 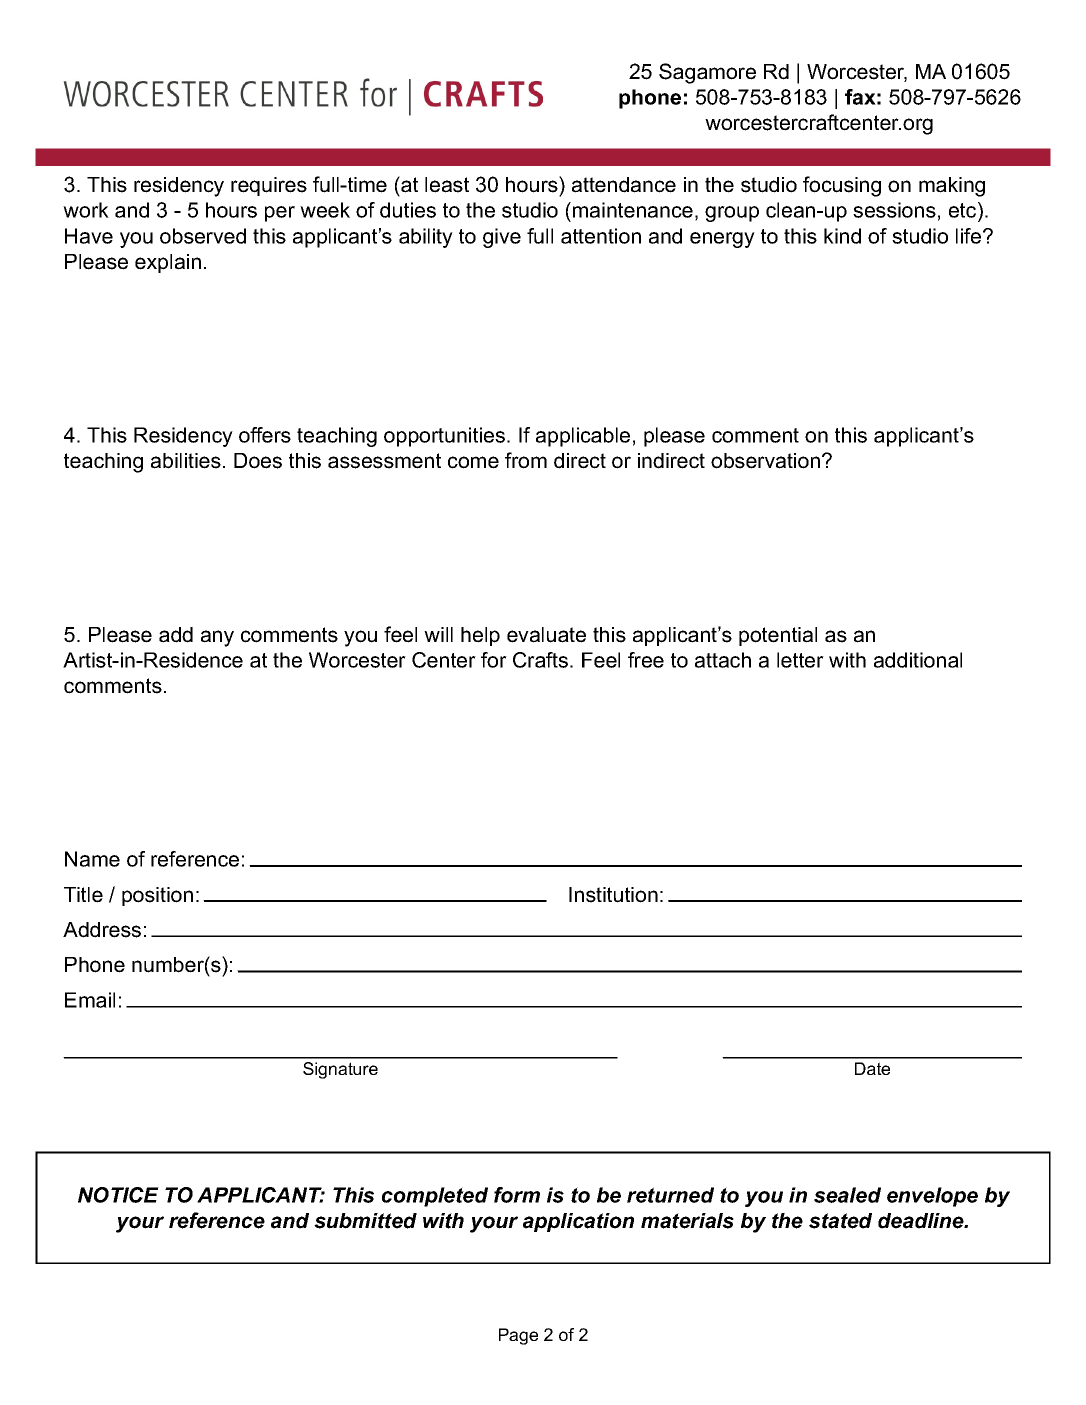 What do you see at coordinates (842, 236) in the page?
I see `kind` at bounding box center [842, 236].
